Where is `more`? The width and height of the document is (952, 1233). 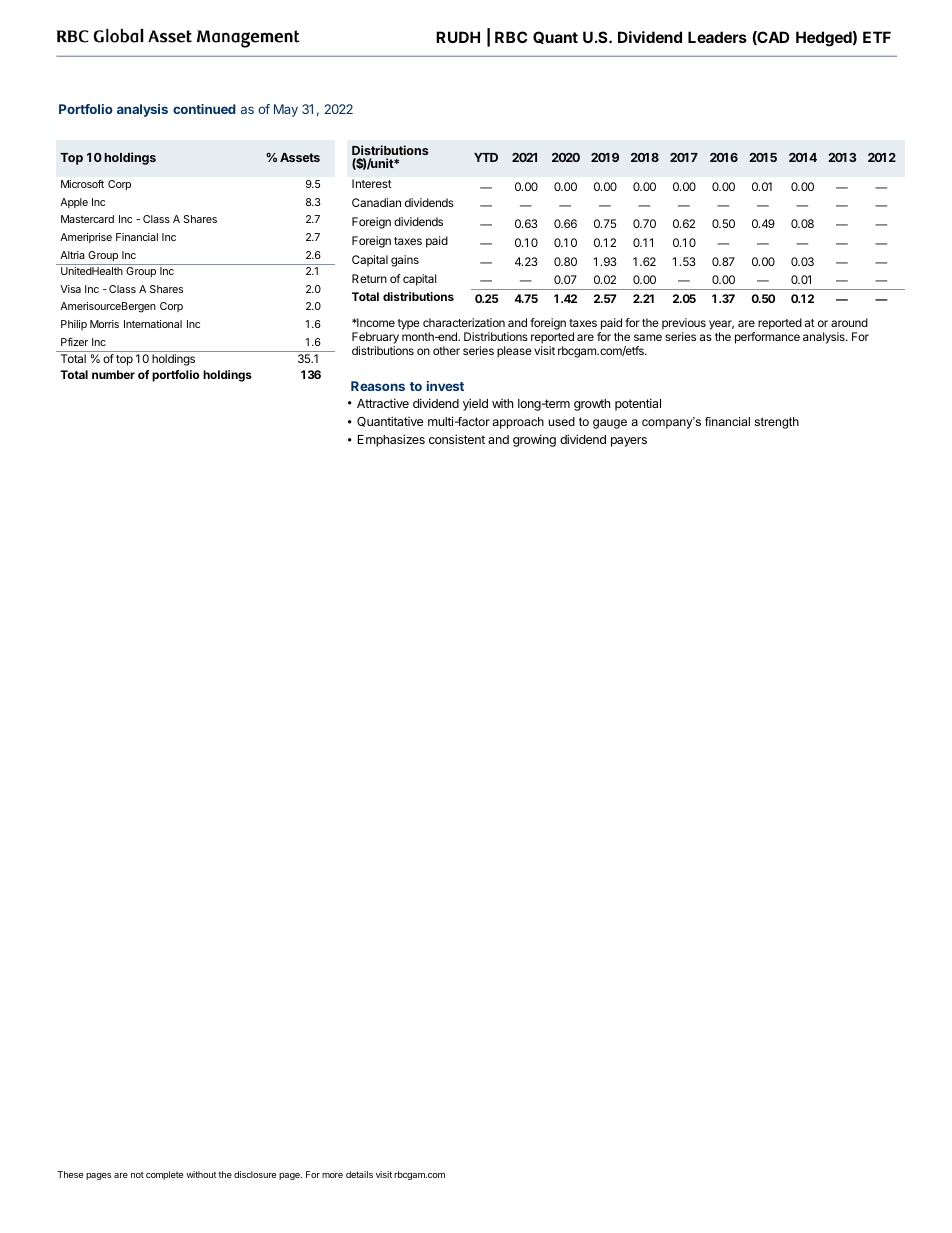 more is located at coordinates (332, 1175).
